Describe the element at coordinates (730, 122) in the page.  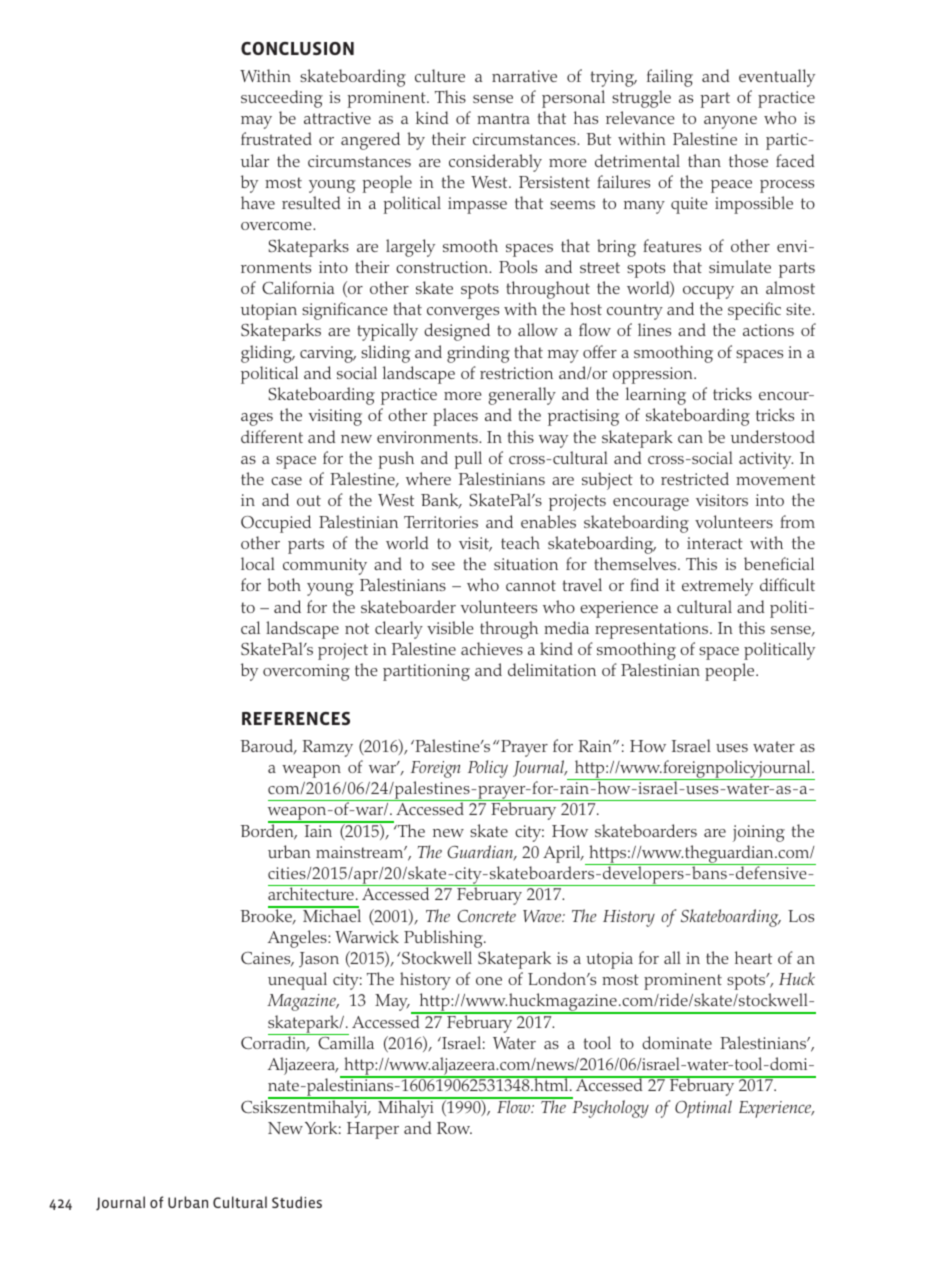
I see `anyone` at that location.
